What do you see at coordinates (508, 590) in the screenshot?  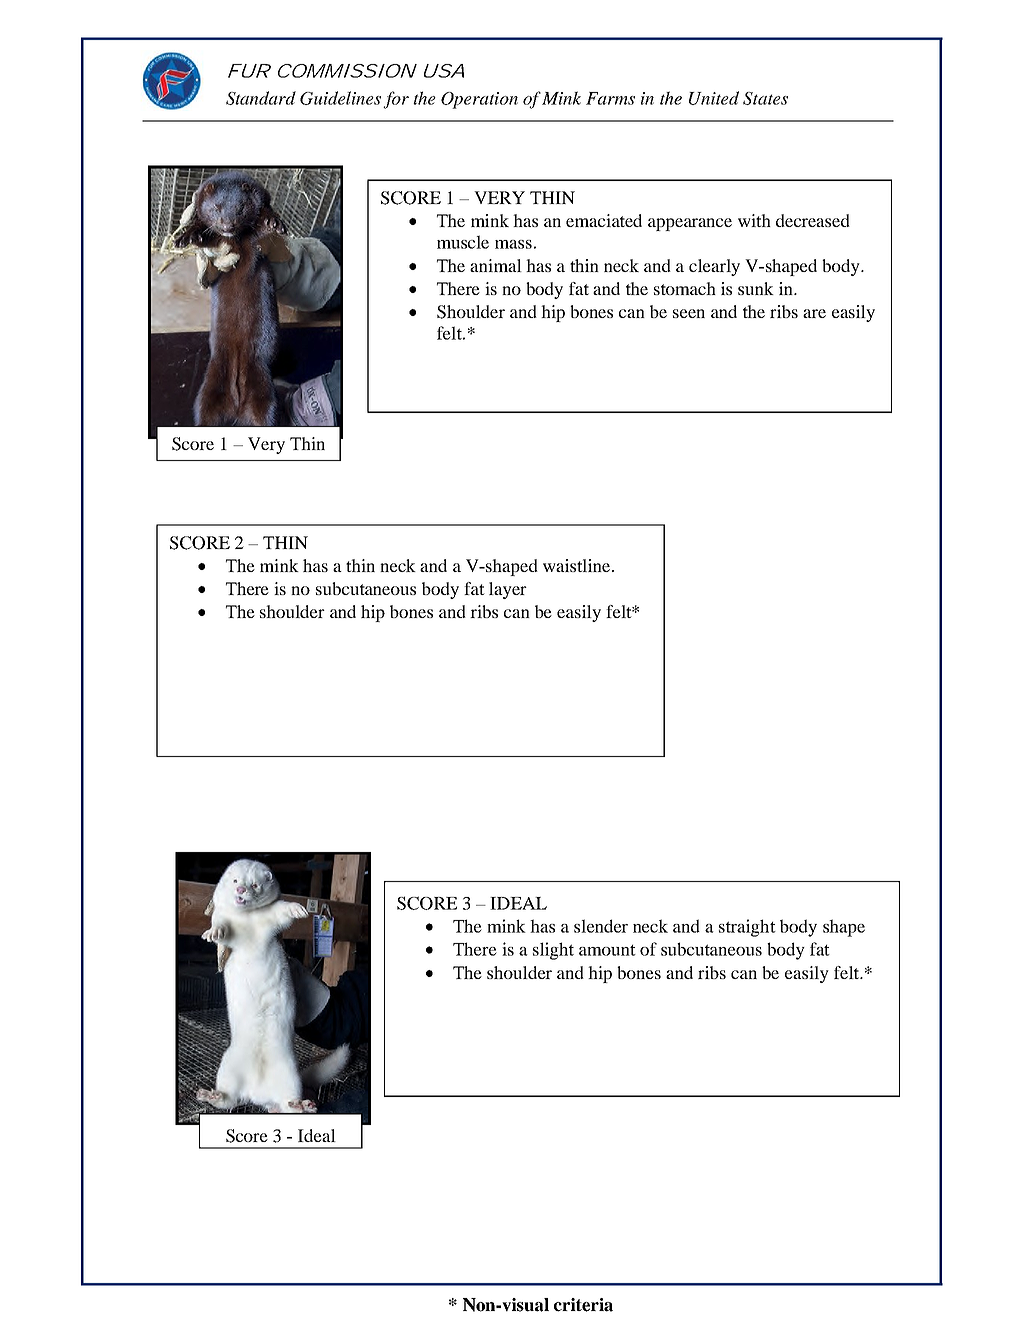 I see `layer` at bounding box center [508, 590].
